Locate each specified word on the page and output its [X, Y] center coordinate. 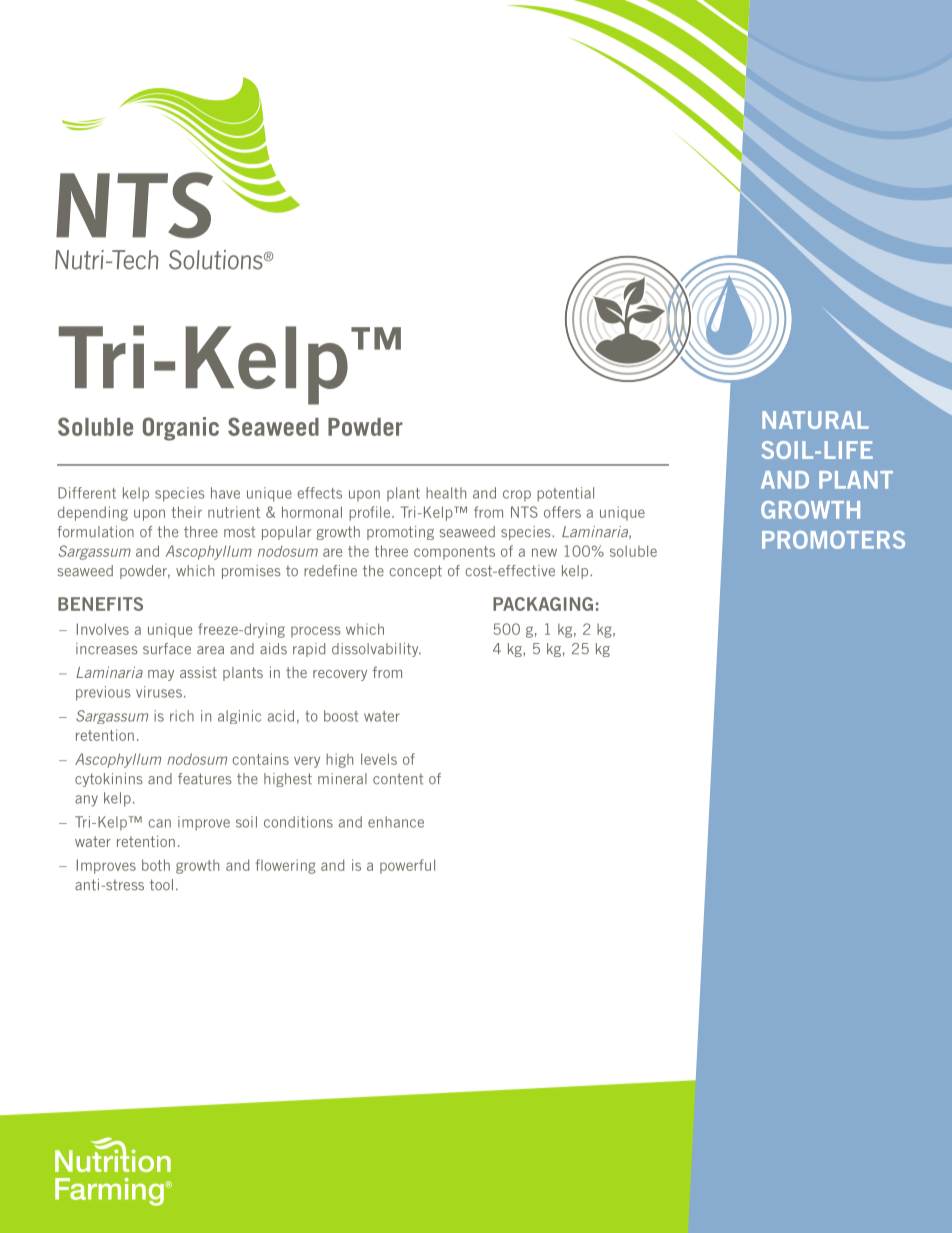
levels [379, 759]
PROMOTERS [833, 540]
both [156, 865]
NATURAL [815, 420]
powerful [407, 866]
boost [341, 716]
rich [182, 716]
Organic [181, 429]
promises [251, 572]
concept [415, 572]
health [446, 493]
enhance [396, 822]
